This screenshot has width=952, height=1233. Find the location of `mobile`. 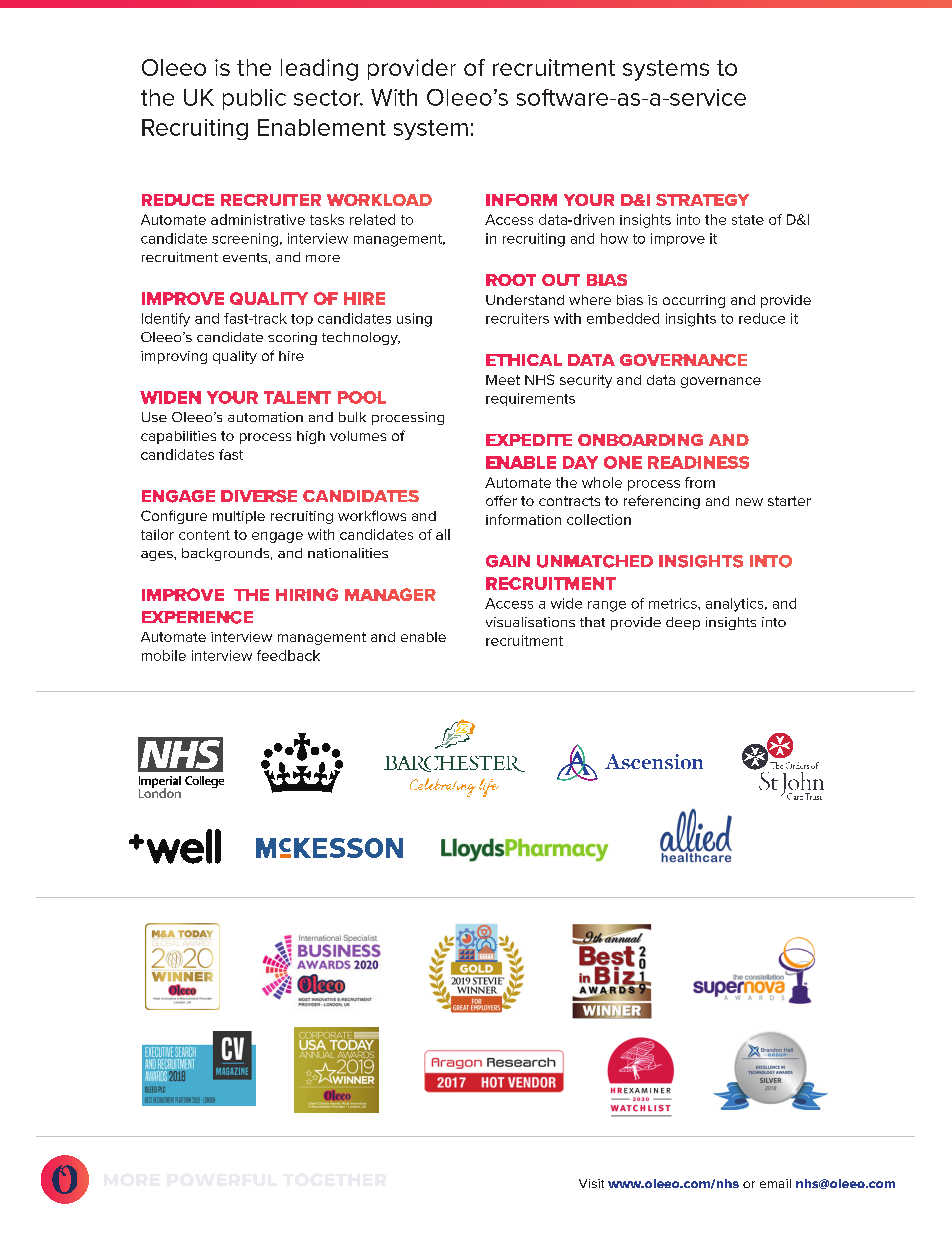

mobile is located at coordinates (164, 655).
